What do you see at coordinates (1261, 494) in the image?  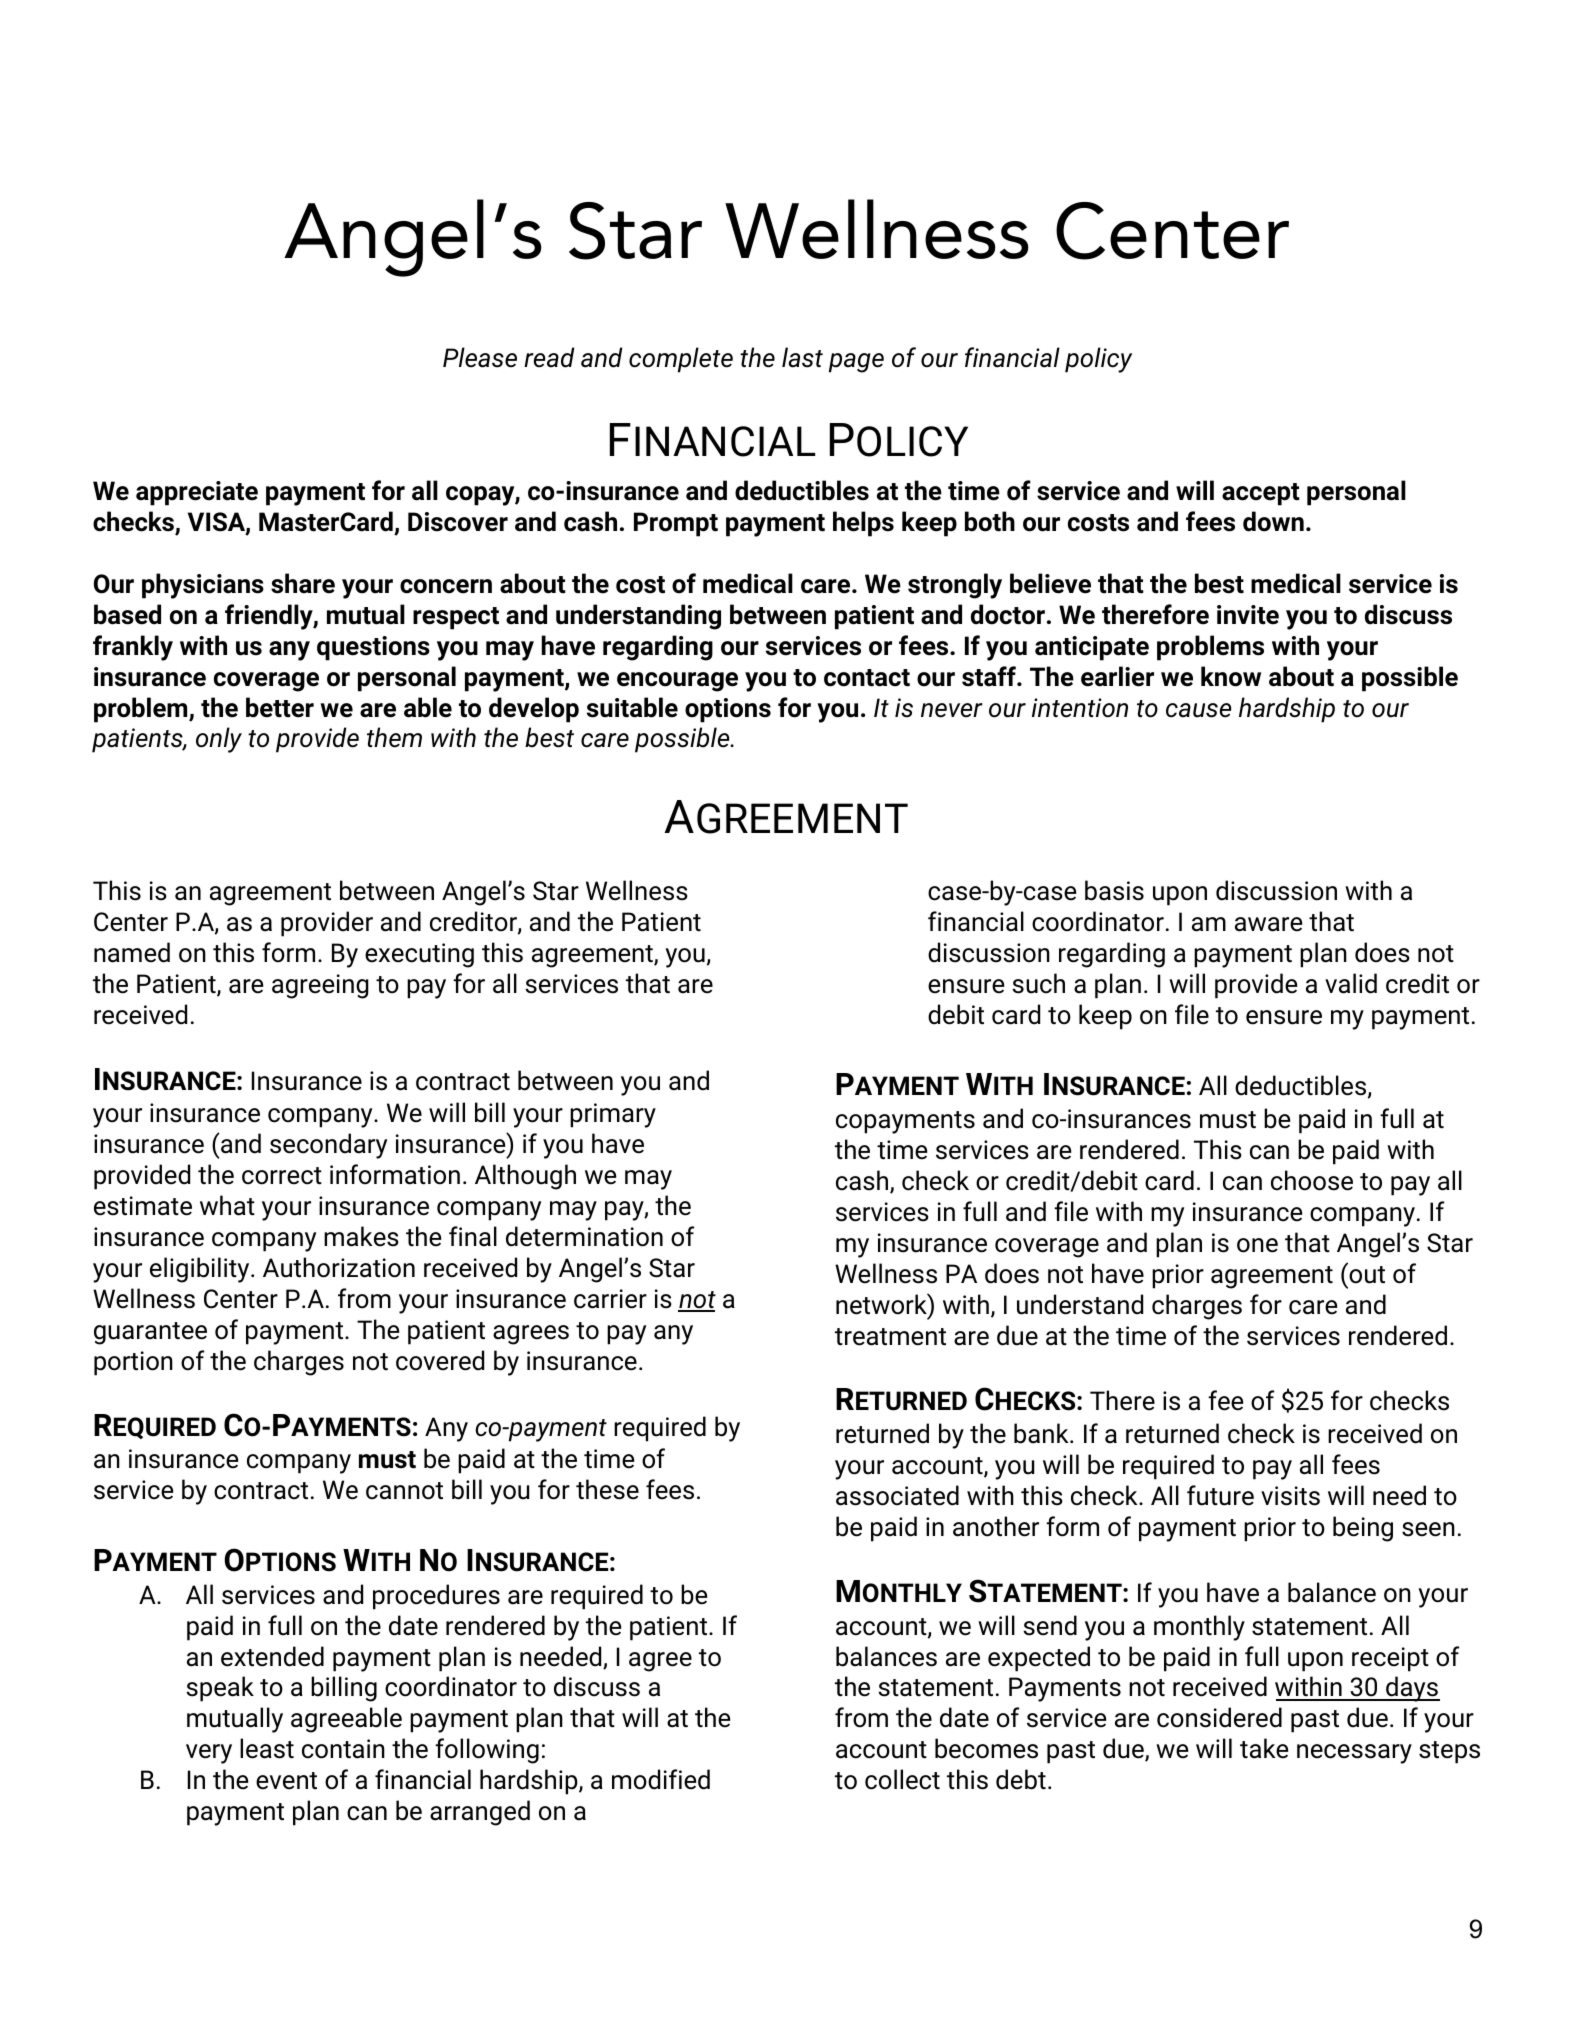 I see `accept` at bounding box center [1261, 494].
